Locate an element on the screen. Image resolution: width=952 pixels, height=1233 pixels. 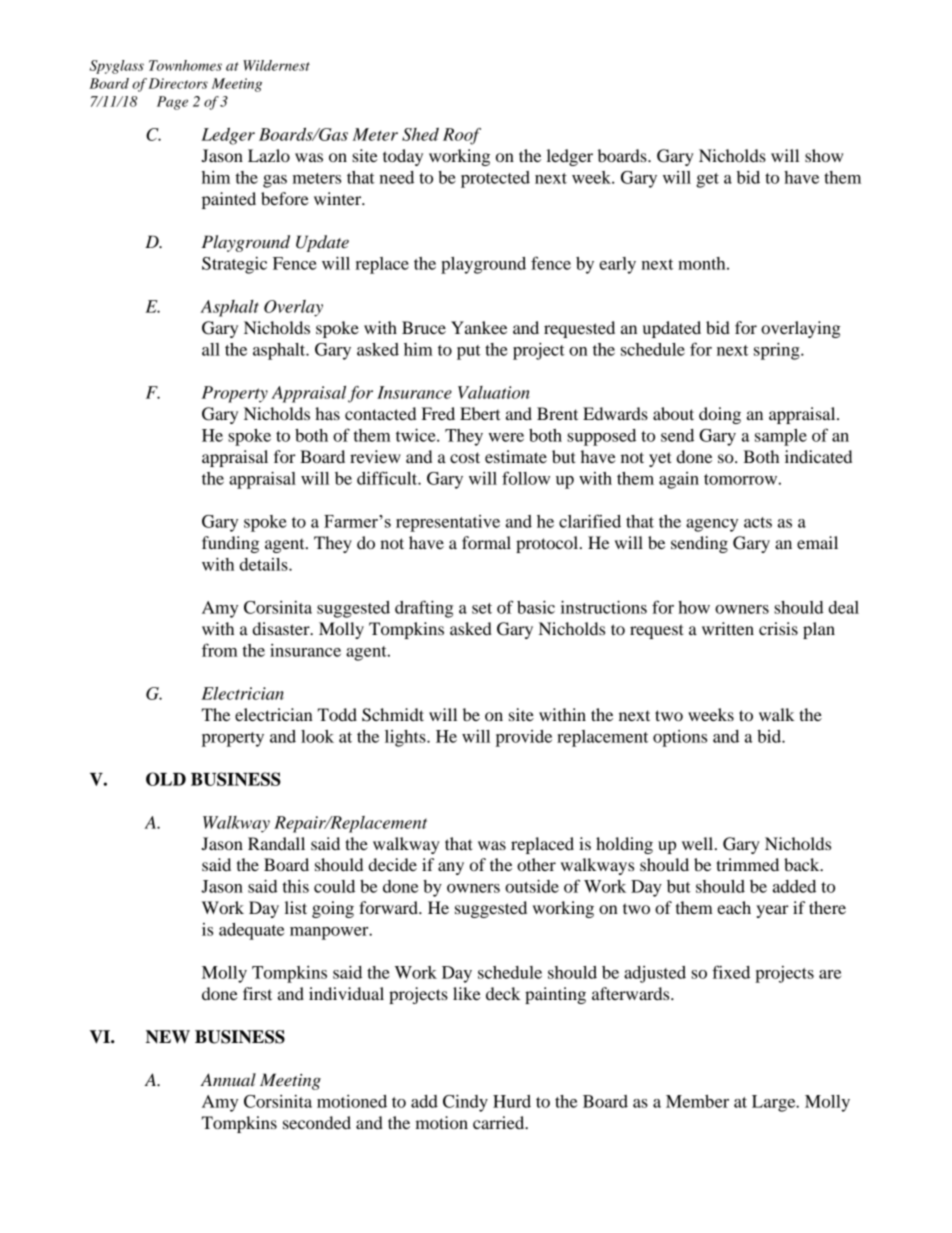
spring is located at coordinates (778, 351).
